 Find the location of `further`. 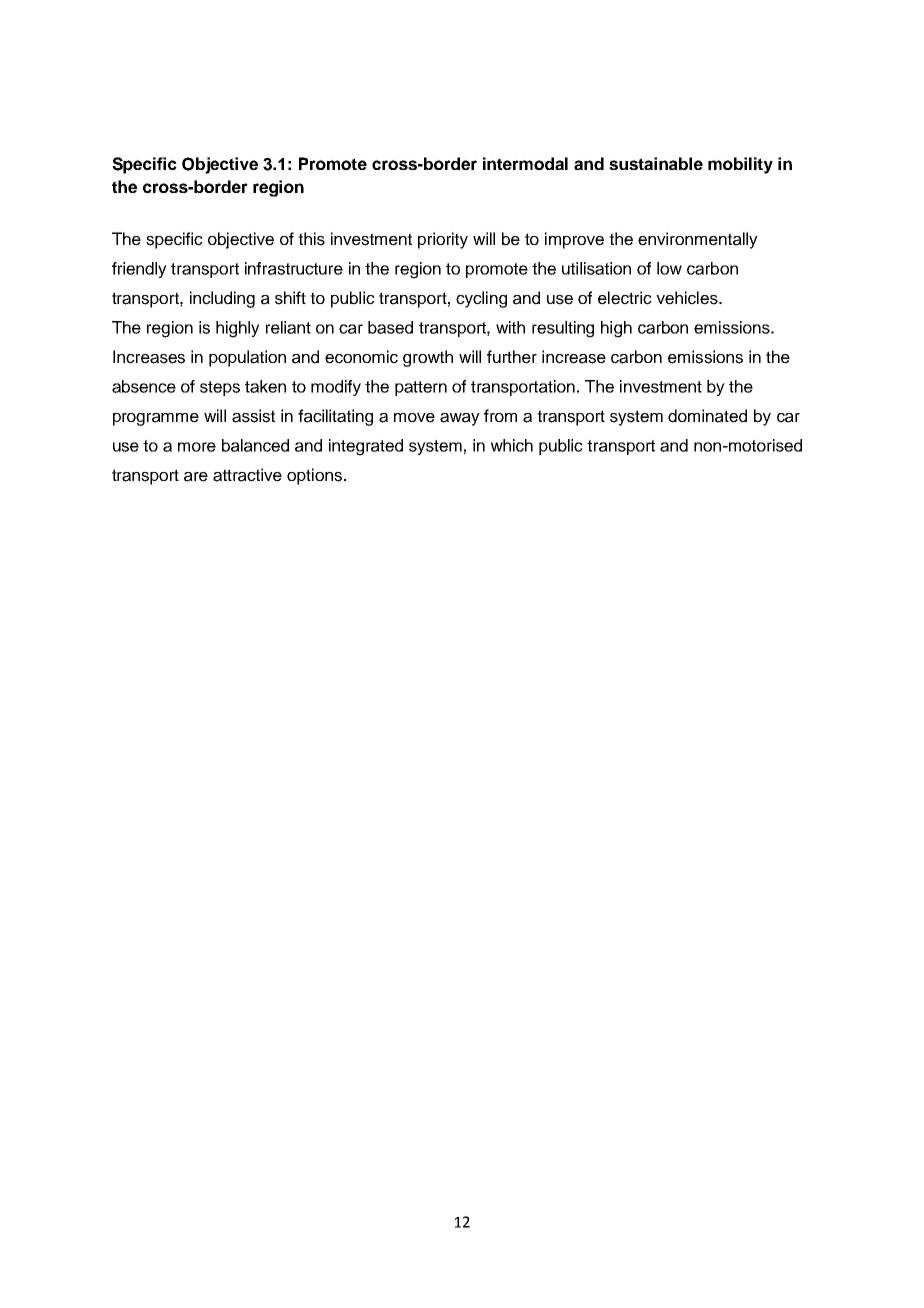

further is located at coordinates (512, 357).
